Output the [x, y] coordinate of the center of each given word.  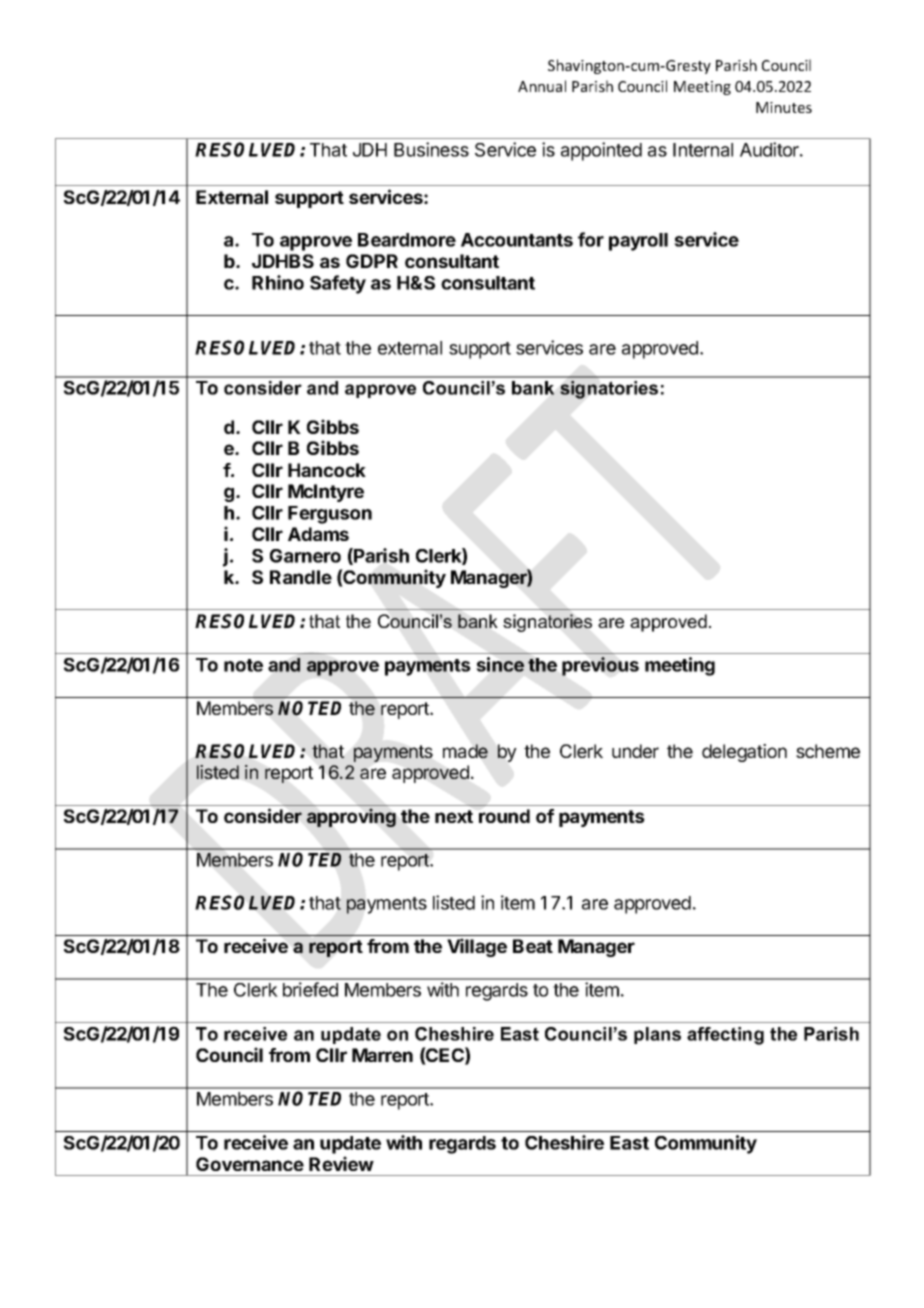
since [500, 664]
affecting [725, 1036]
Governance [250, 1164]
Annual [542, 86]
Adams [318, 534]
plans [657, 1035]
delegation [744, 753]
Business [431, 149]
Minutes [784, 107]
